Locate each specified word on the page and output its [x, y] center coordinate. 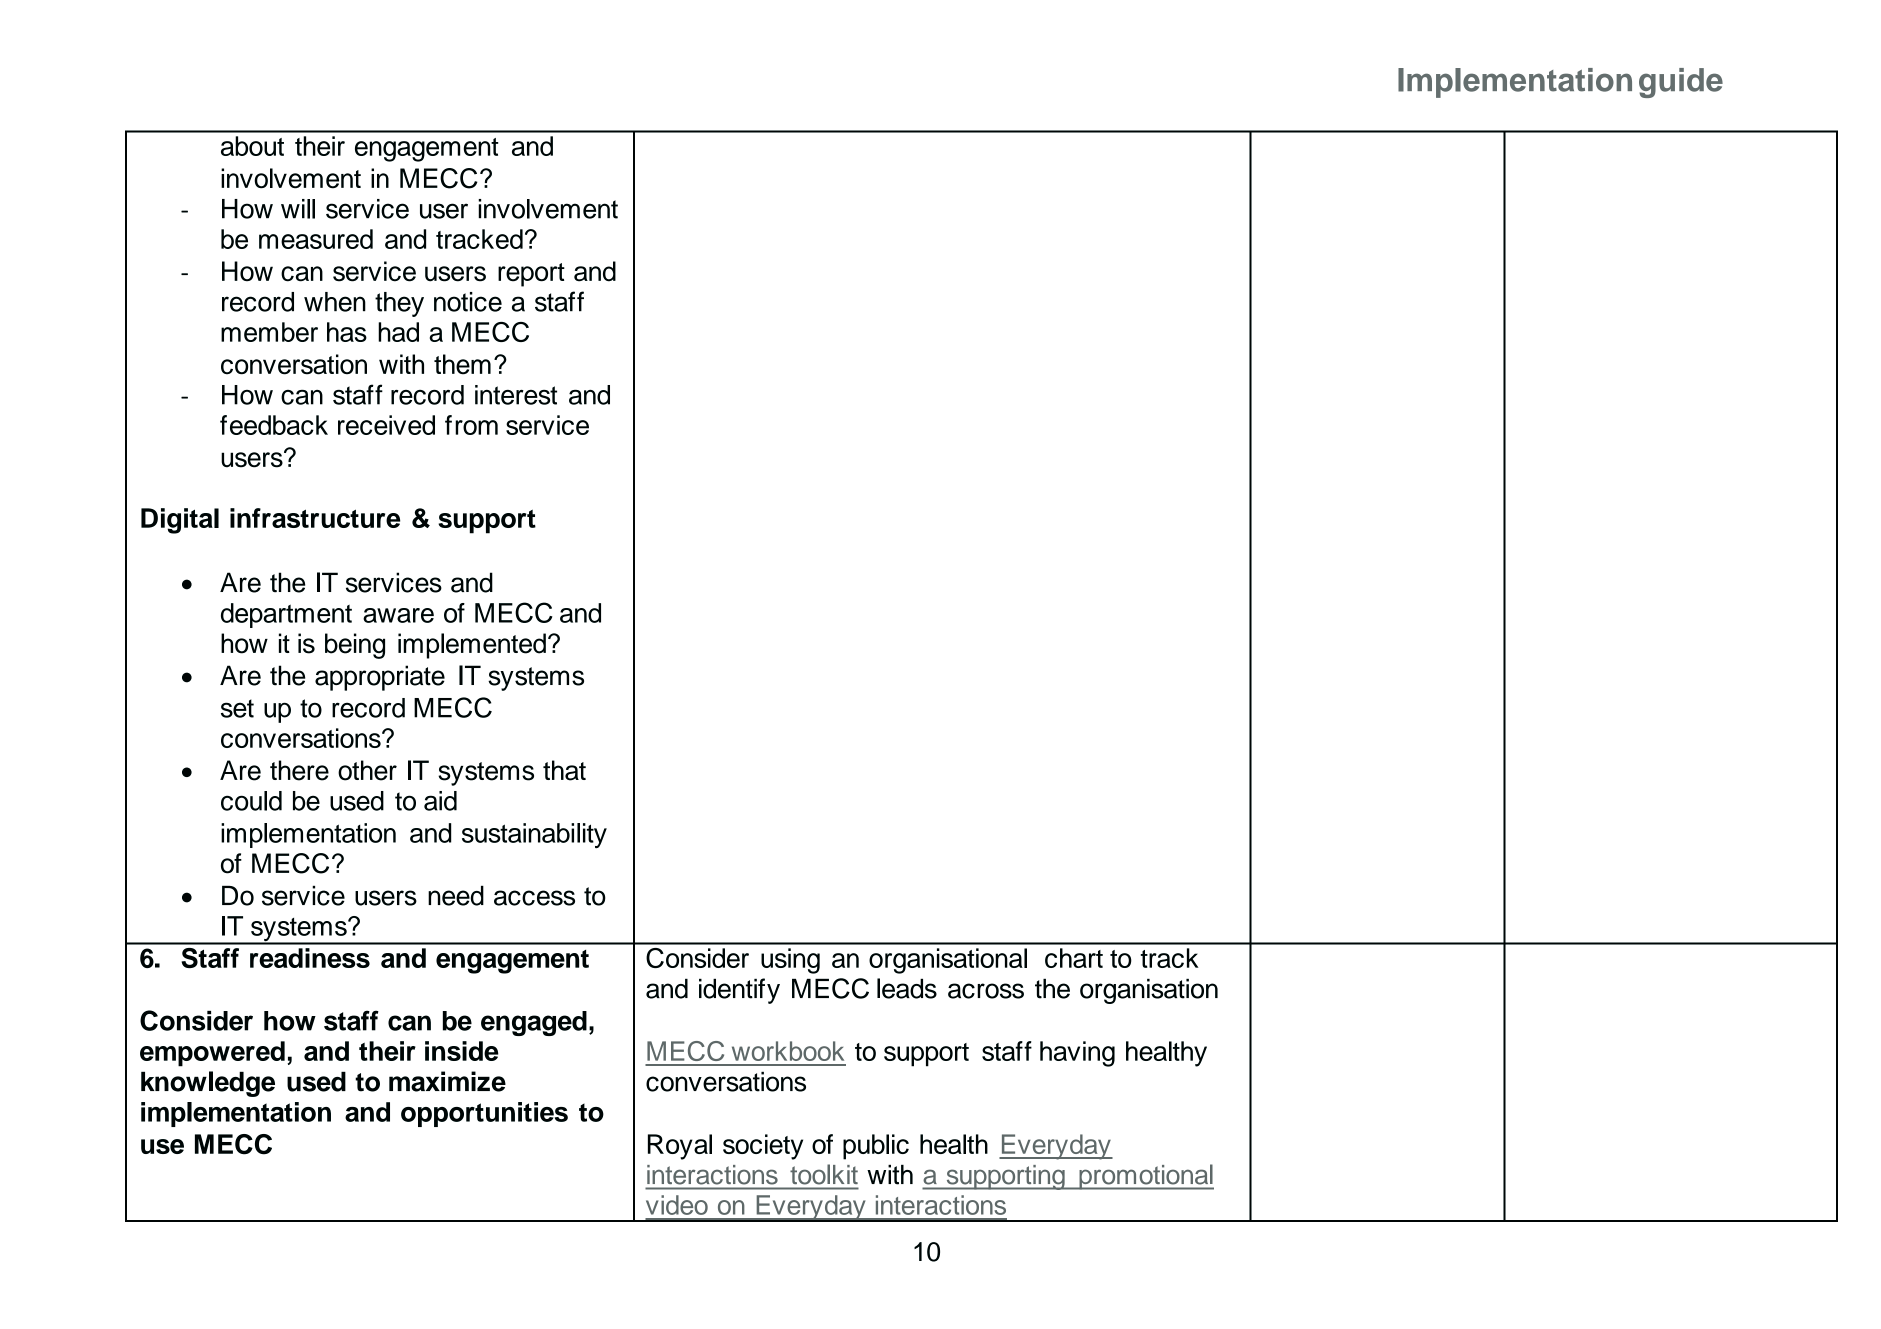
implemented [472, 646]
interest [516, 395]
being [355, 646]
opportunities [484, 1114]
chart [1074, 958]
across [986, 991]
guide [1681, 83]
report [531, 275]
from [471, 425]
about [252, 146]
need [456, 896]
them [462, 364]
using [790, 961]
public [876, 1147]
